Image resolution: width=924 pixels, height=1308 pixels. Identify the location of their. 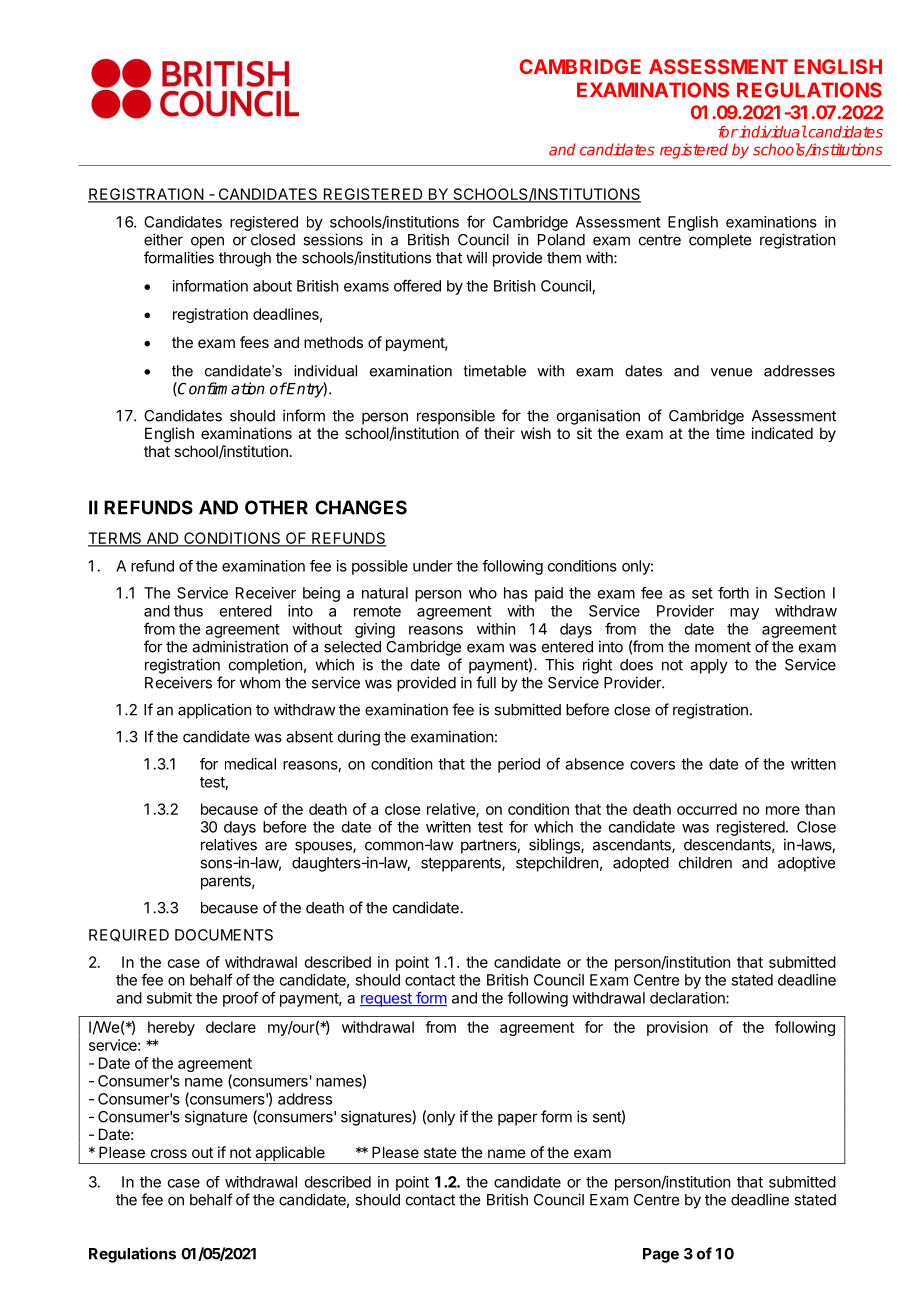
(499, 433).
